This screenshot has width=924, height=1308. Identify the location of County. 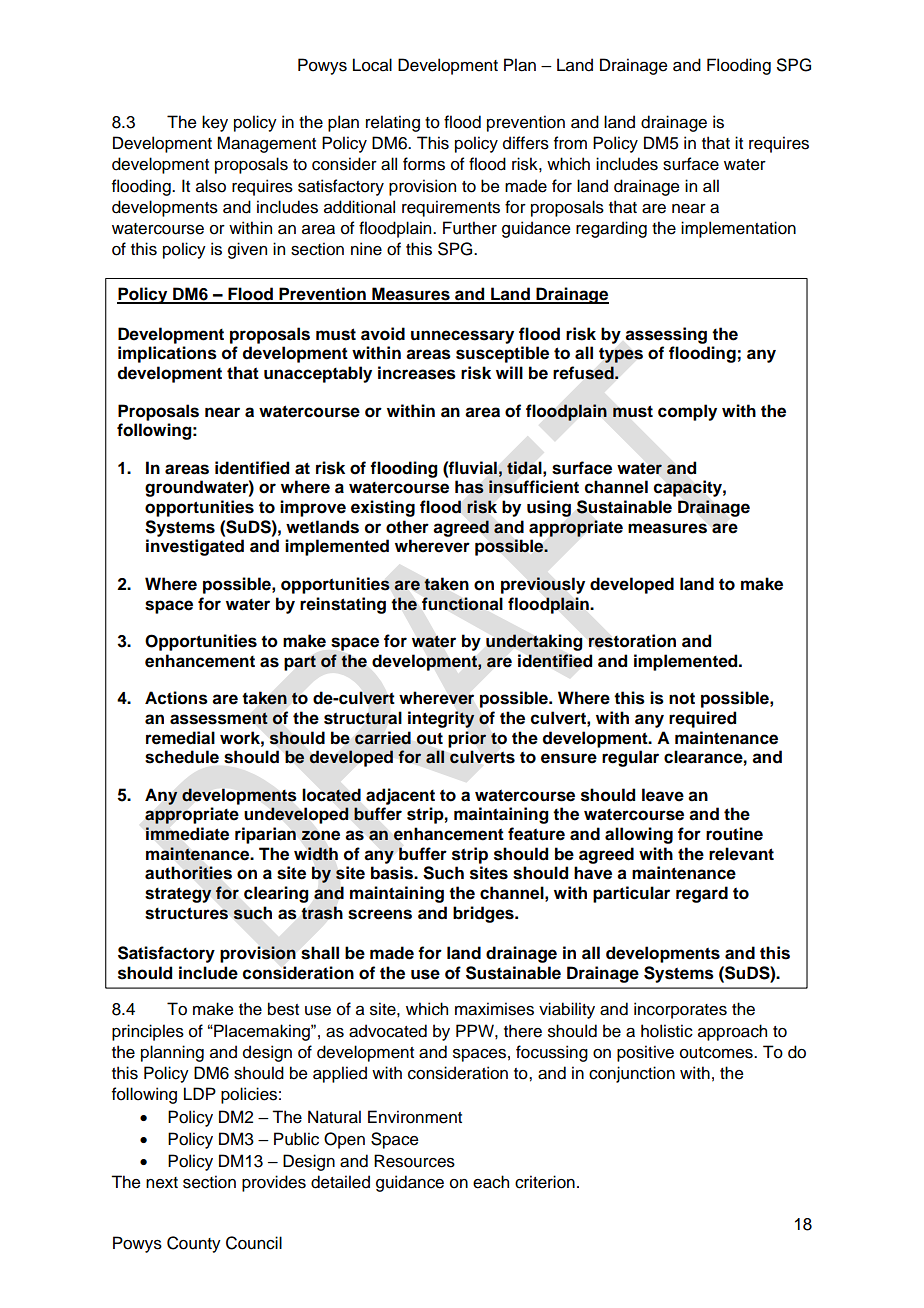
(194, 1244).
